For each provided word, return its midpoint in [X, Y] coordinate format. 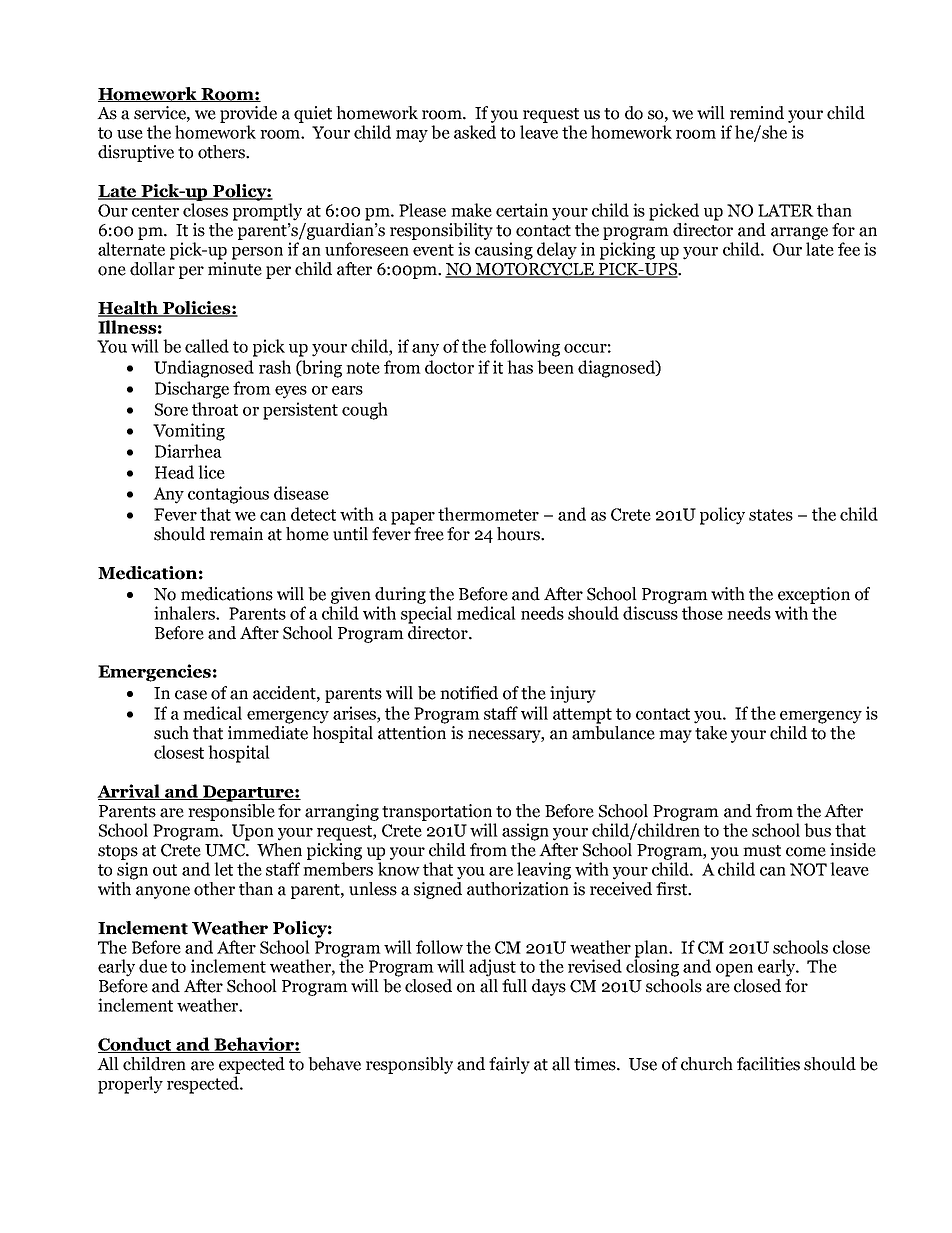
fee [849, 249]
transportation [437, 812]
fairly [509, 1065]
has [520, 367]
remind [757, 113]
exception [814, 595]
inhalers [185, 613]
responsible [231, 812]
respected [204, 1085]
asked [475, 132]
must [762, 851]
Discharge [192, 390]
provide [248, 114]
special [426, 615]
